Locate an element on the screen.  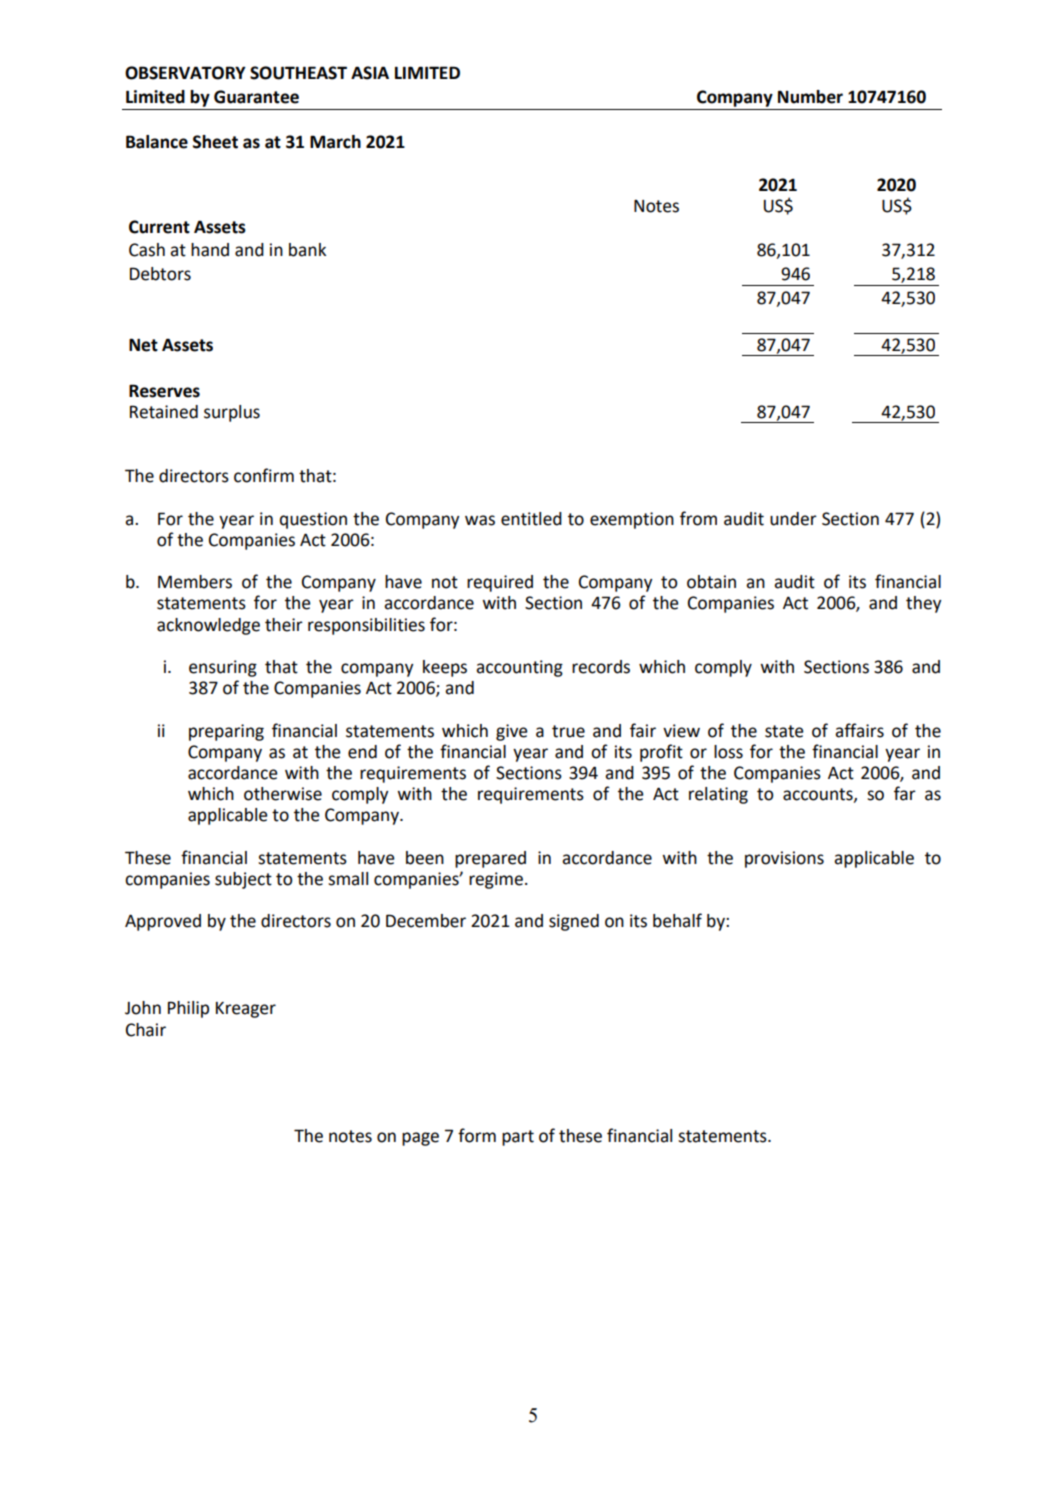
Chair is located at coordinates (146, 1030).
